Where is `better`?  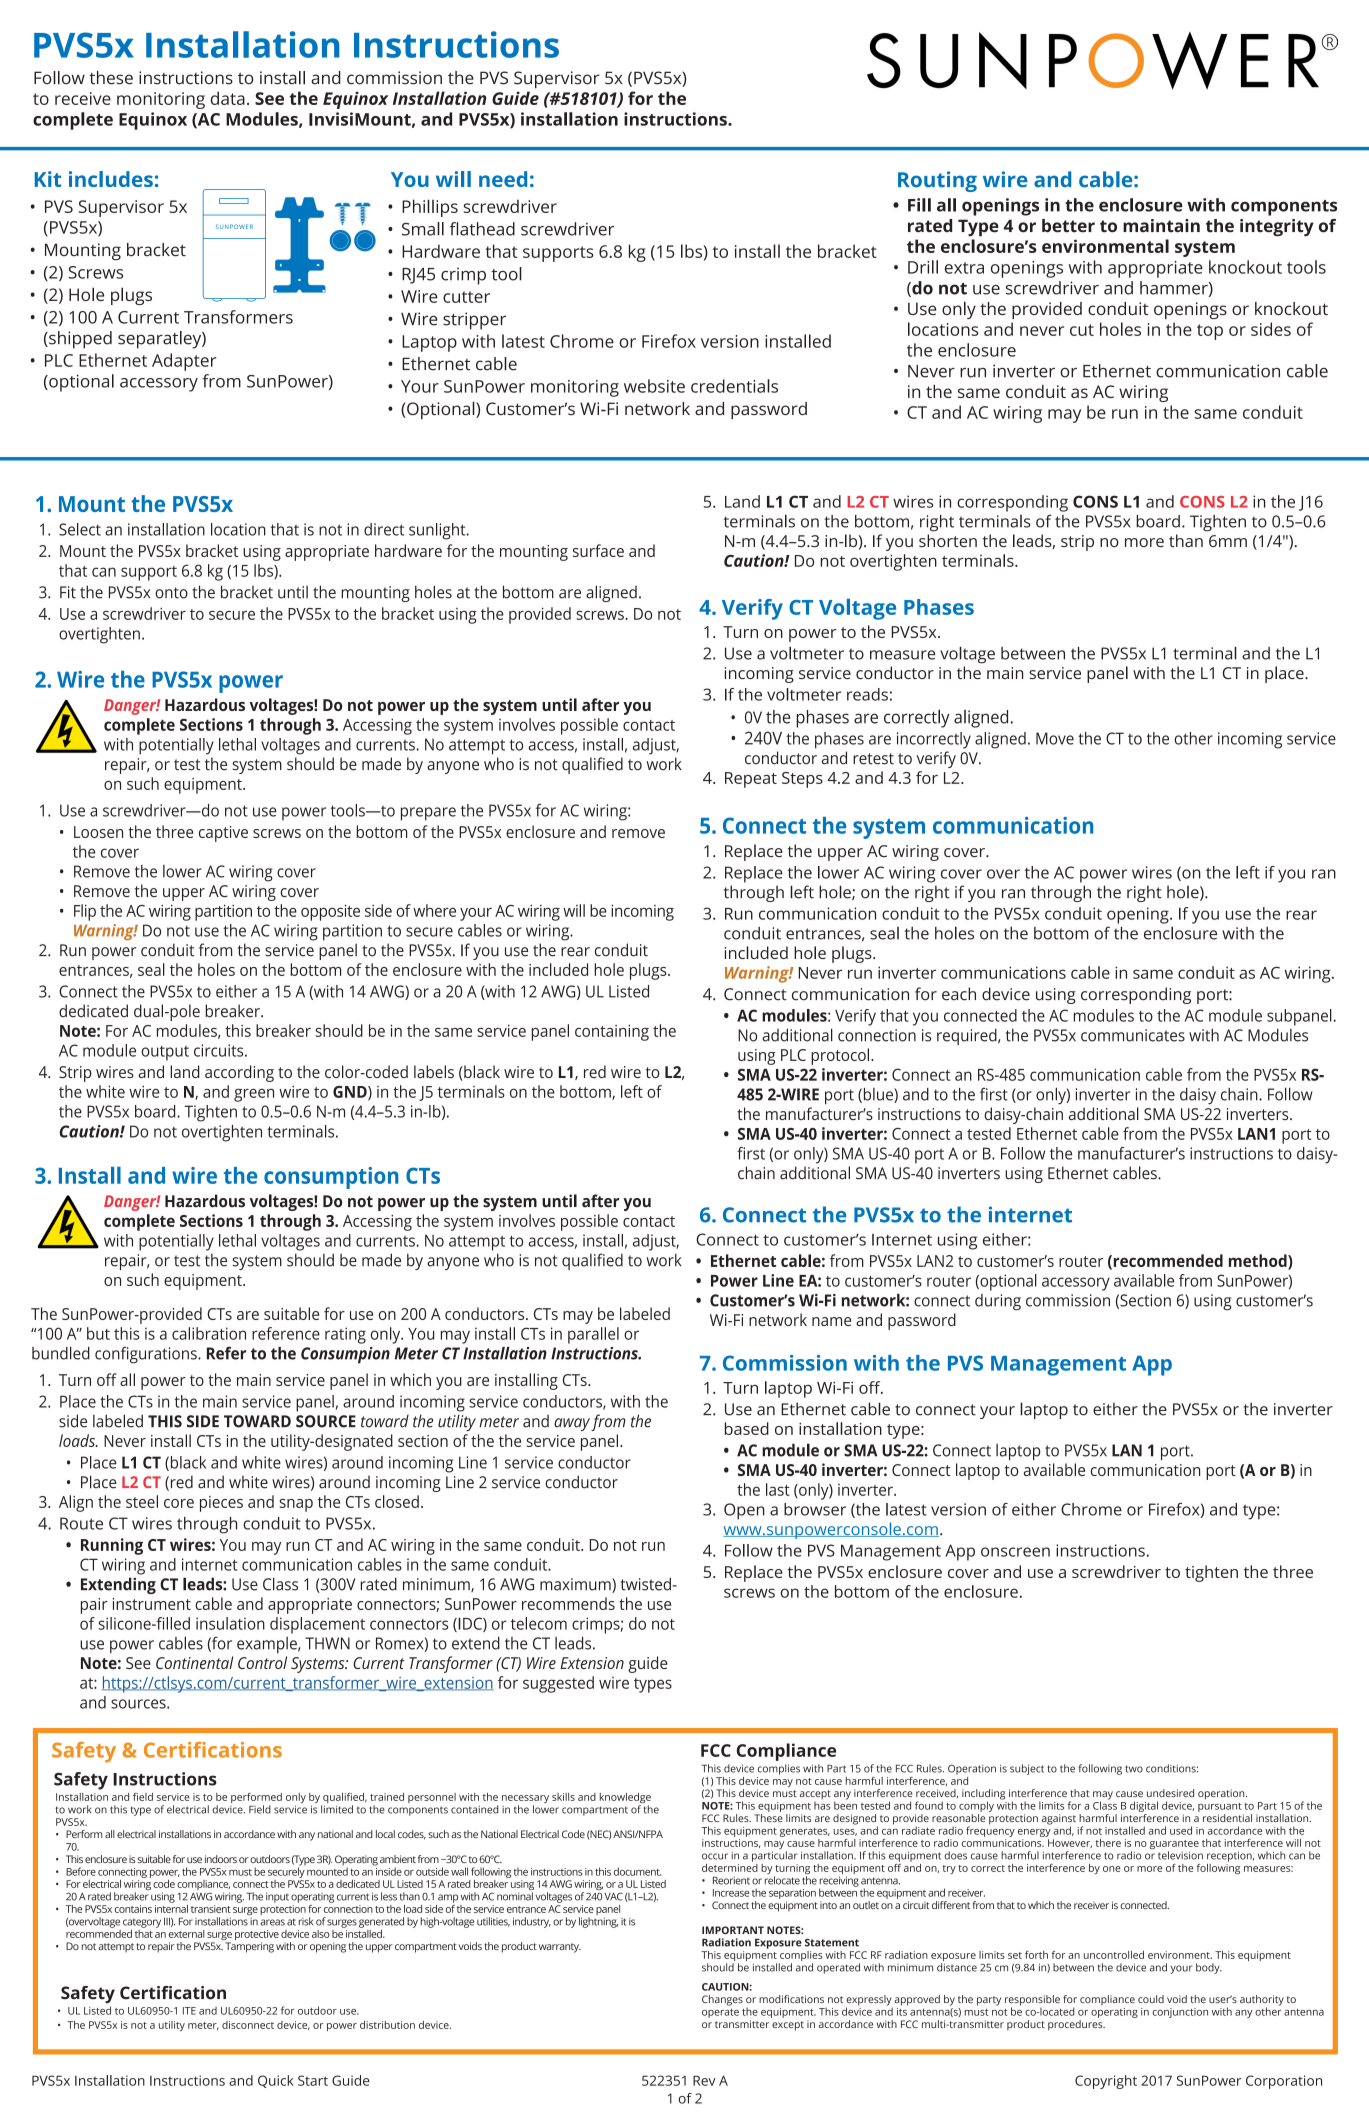
better is located at coordinates (1068, 226).
